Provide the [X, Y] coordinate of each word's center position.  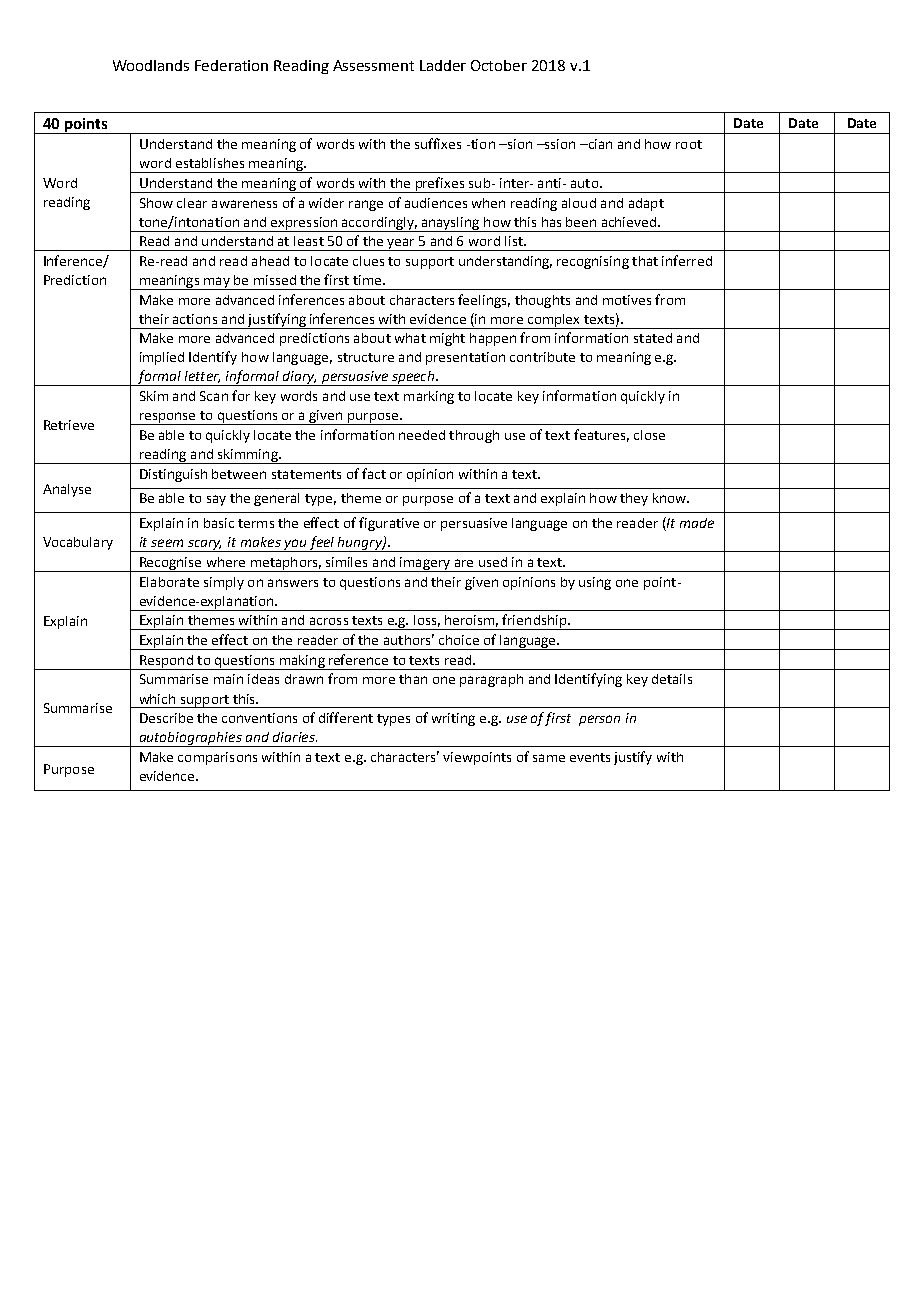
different [346, 717]
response [168, 418]
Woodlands [151, 65]
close [649, 435]
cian [599, 144]
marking [429, 397]
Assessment [373, 65]
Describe [166, 718]
